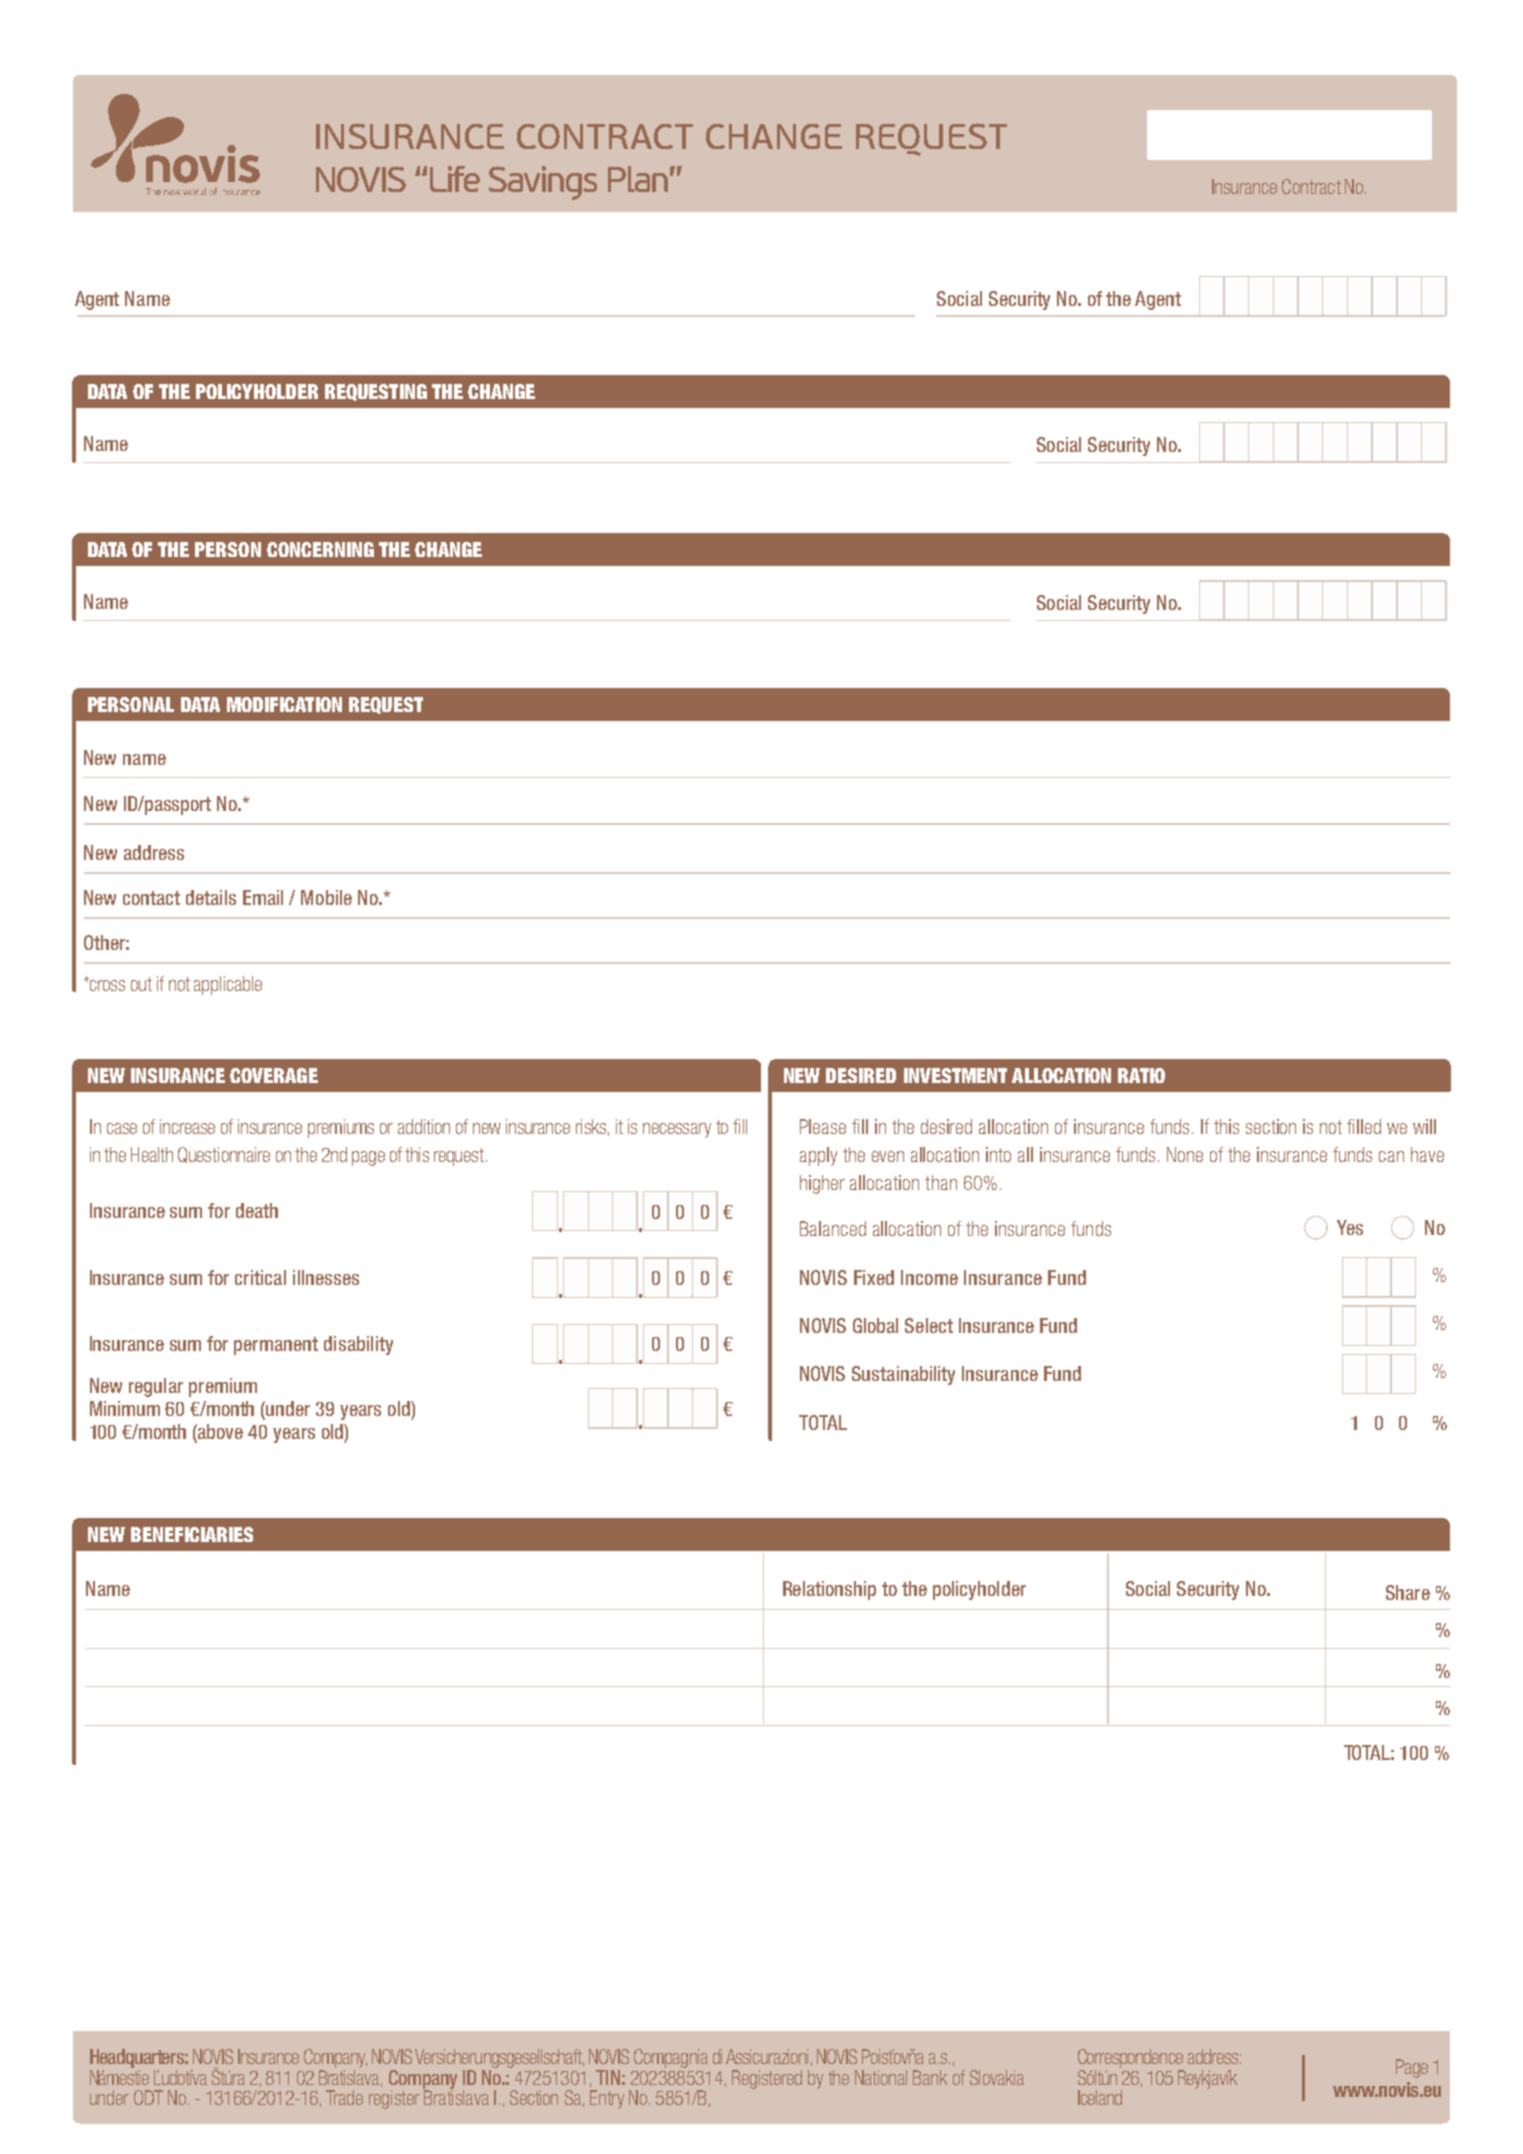 Image resolution: width=1523 pixels, height=2154 pixels. I want to click on National, so click(881, 2077).
